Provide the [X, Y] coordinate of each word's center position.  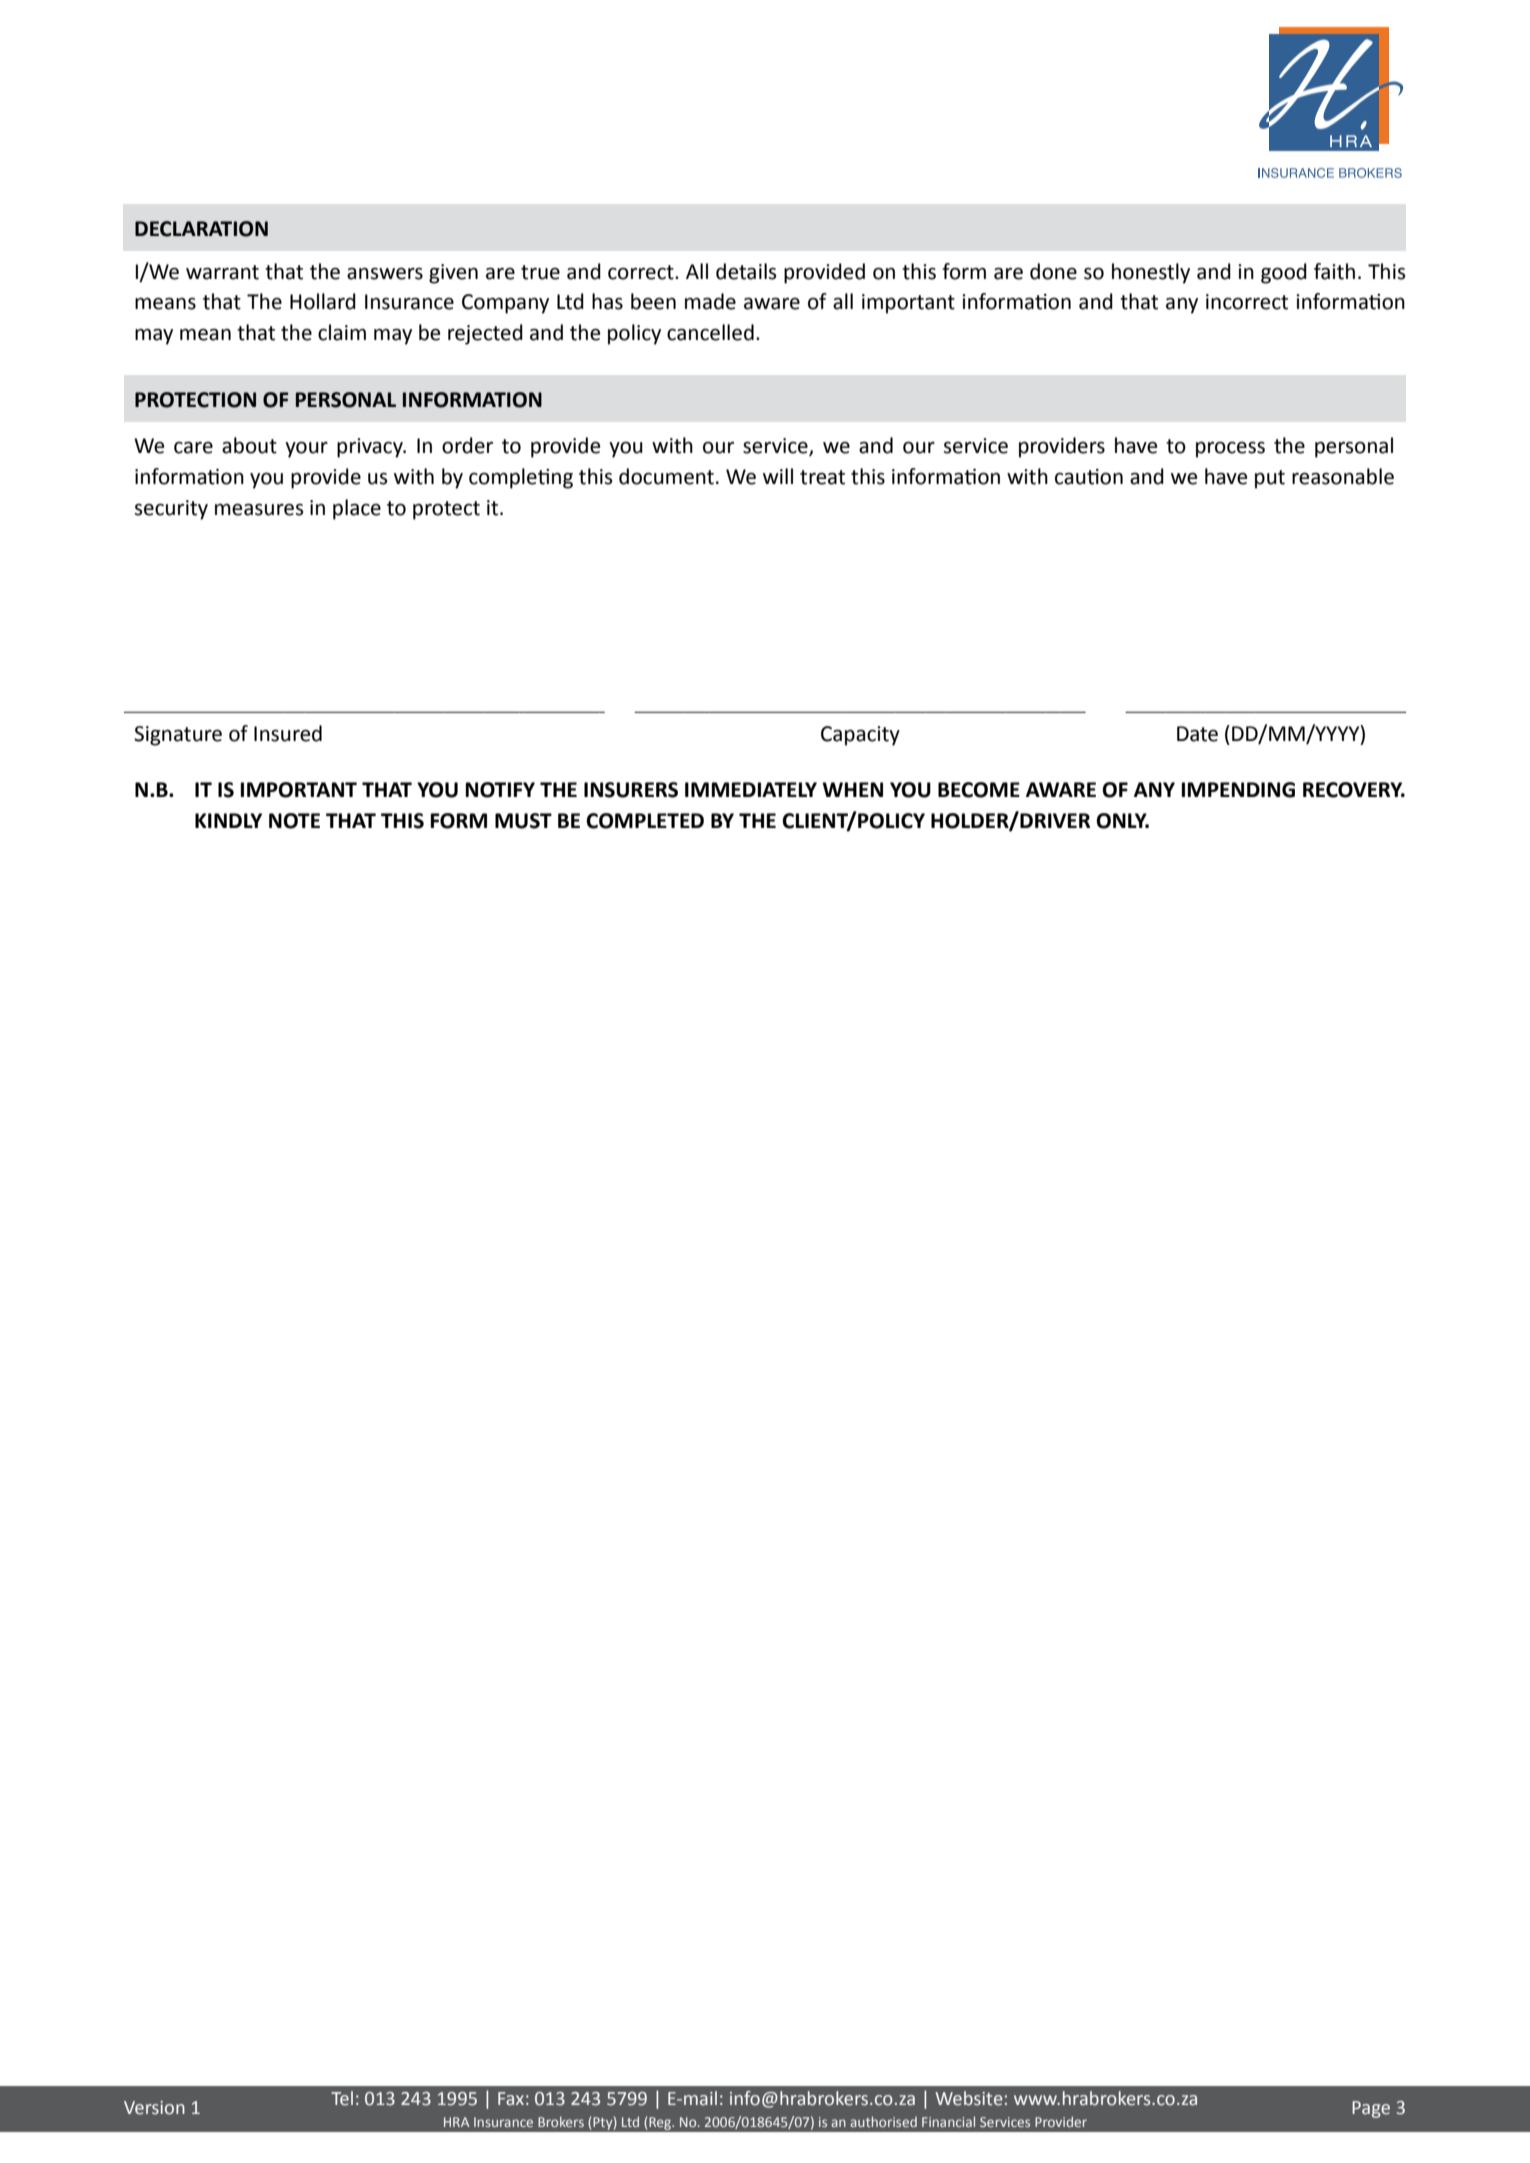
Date [1197, 734]
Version [154, 2108]
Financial [948, 2121]
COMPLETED [645, 821]
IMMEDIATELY [751, 789]
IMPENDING [1238, 790]
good [1284, 273]
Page [1371, 2109]
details [746, 271]
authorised [883, 2121]
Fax [511, 2099]
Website [969, 2098]
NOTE [294, 821]
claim [342, 332]
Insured [288, 733]
